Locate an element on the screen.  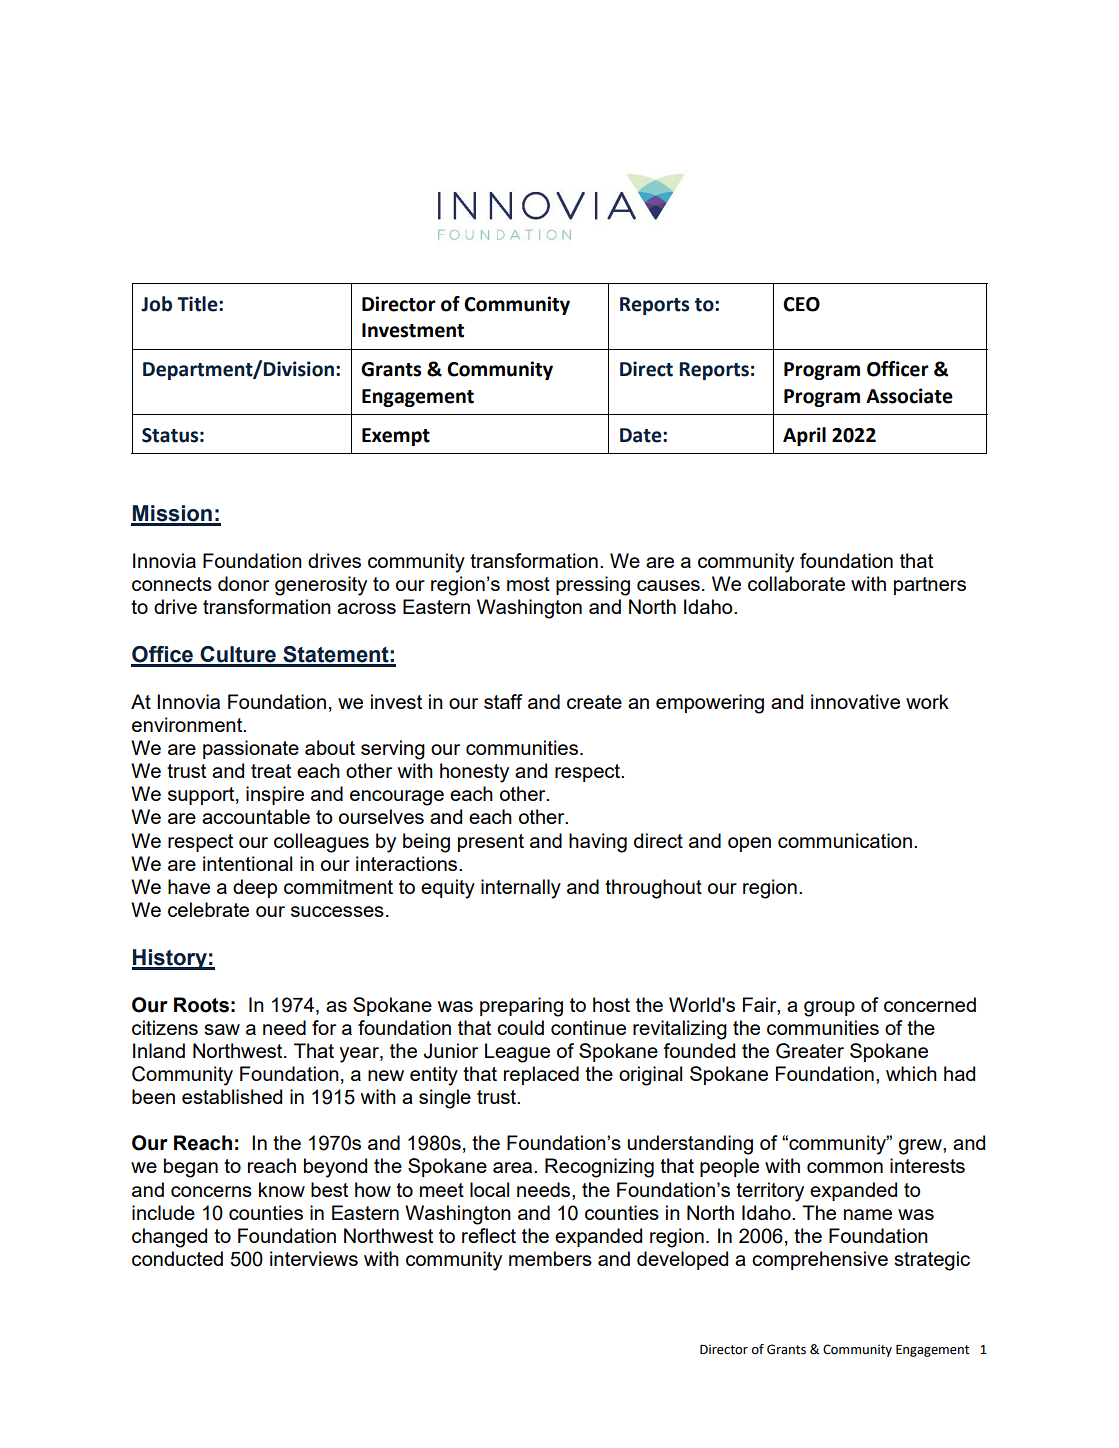
innovative is located at coordinates (855, 701).
